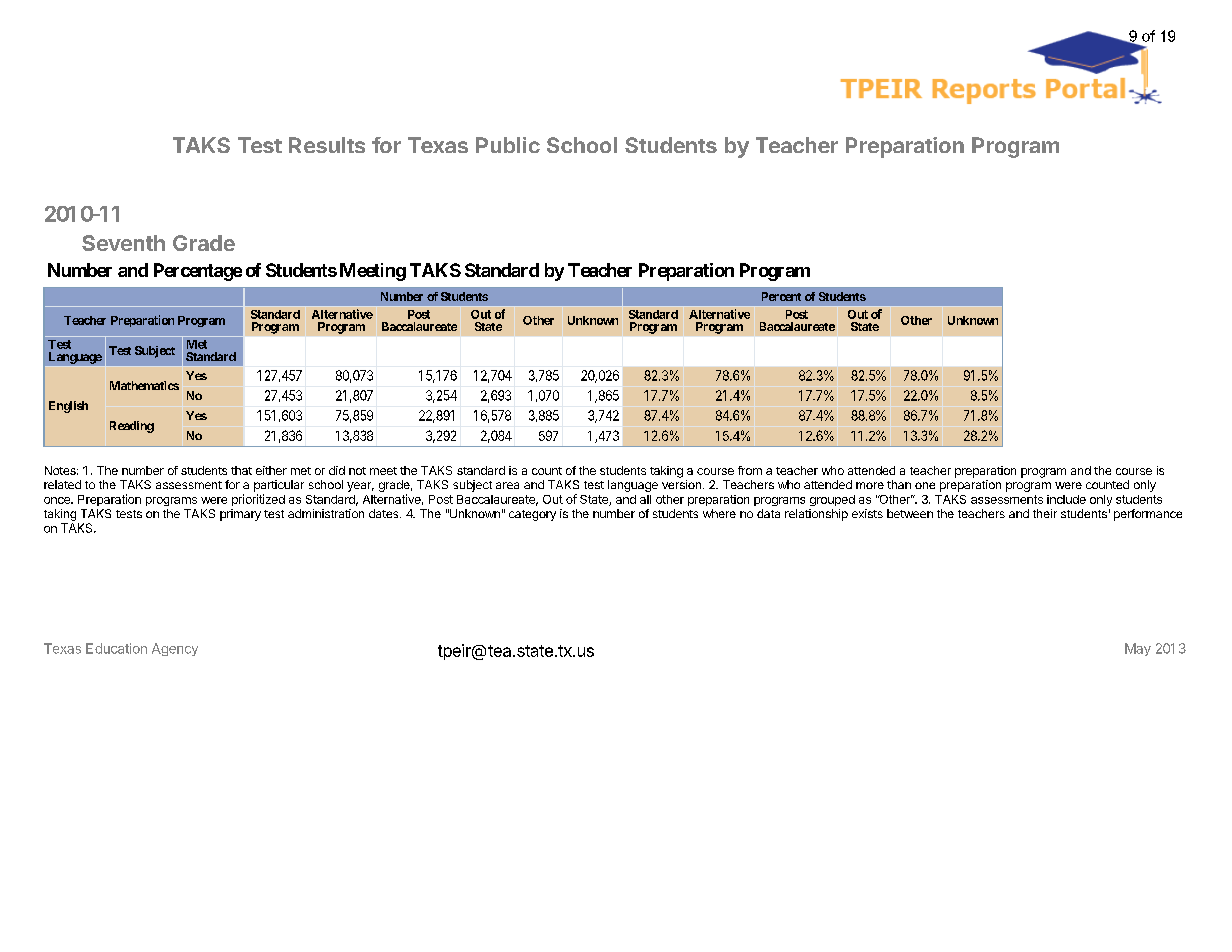 The image size is (1232, 952). I want to click on Seventh, so click(123, 243).
